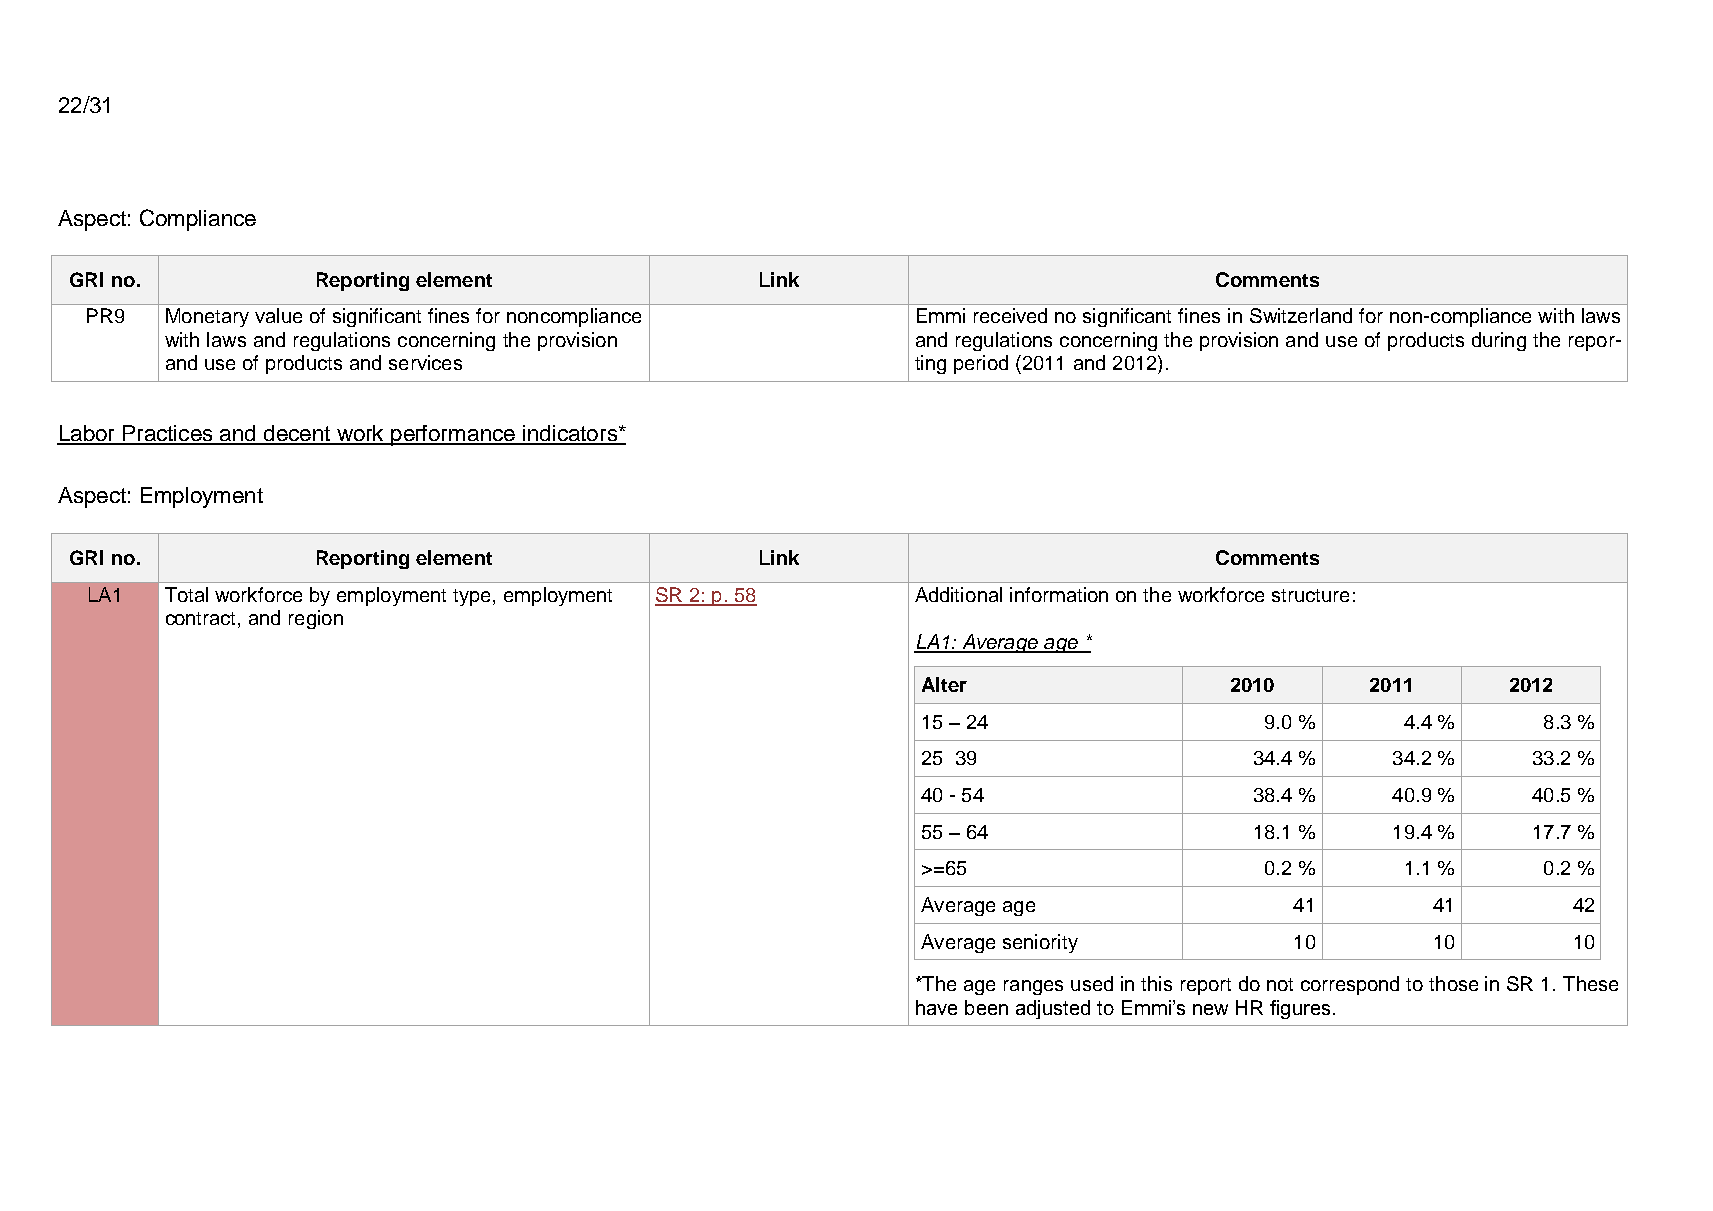  Describe the element at coordinates (986, 1007) in the screenshot. I see `been` at that location.
